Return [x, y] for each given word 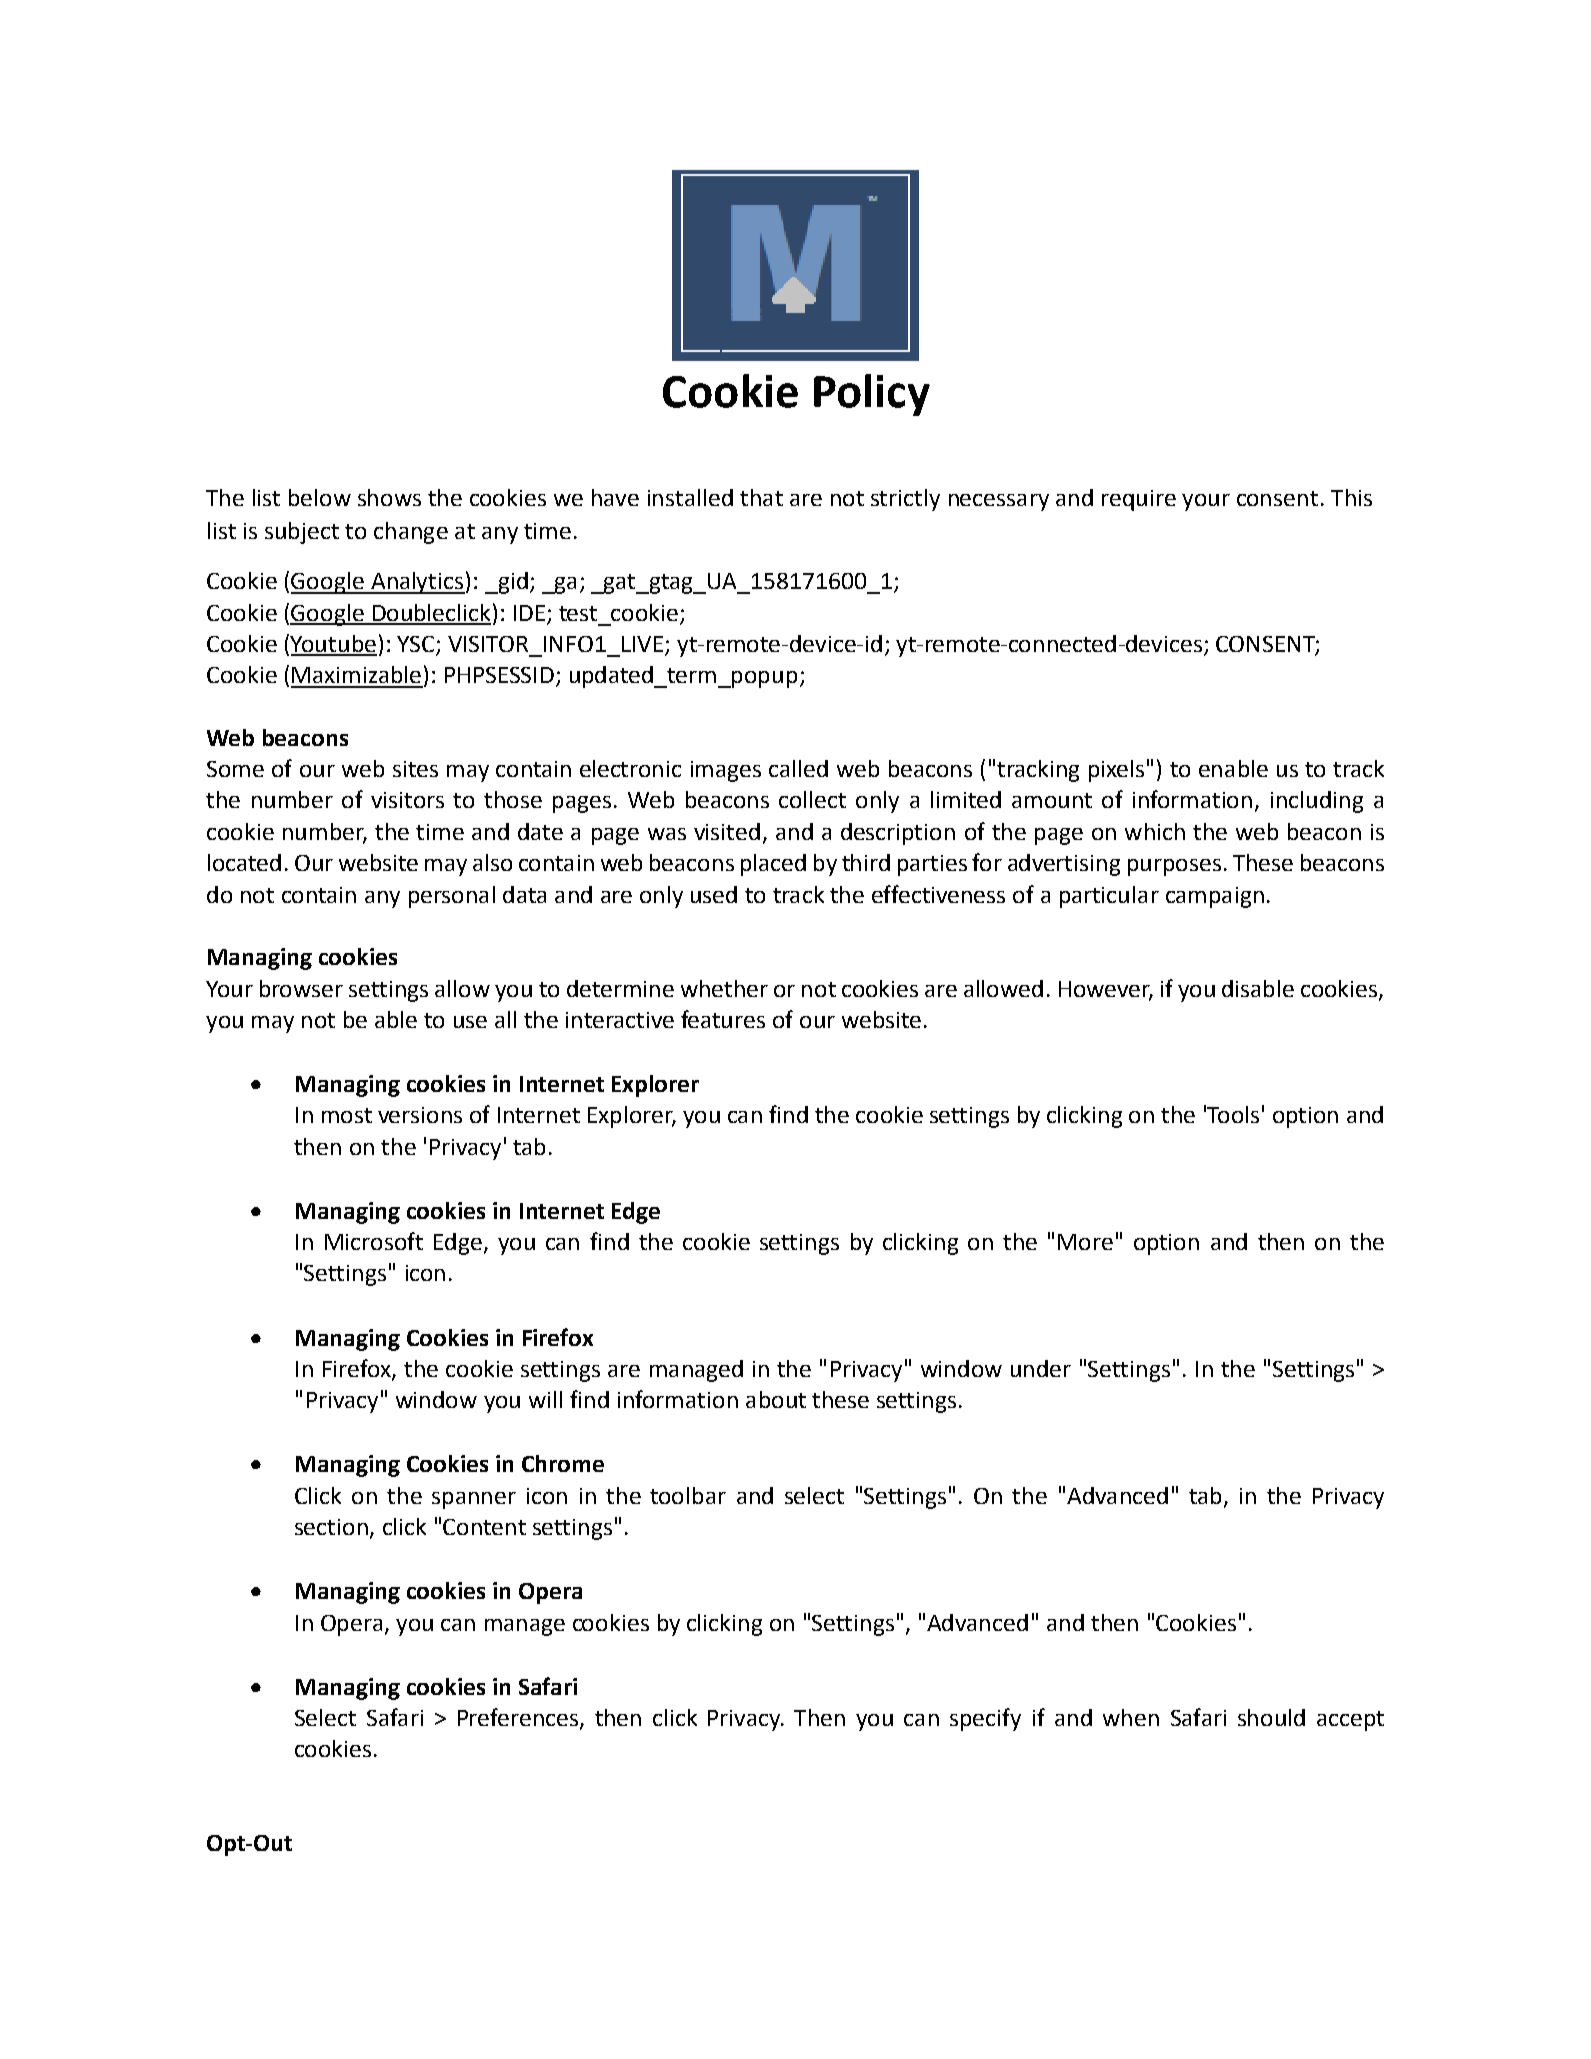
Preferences [518, 1717]
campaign [1215, 897]
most [347, 1115]
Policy [872, 395]
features [723, 1019]
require [1139, 500]
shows [389, 497]
